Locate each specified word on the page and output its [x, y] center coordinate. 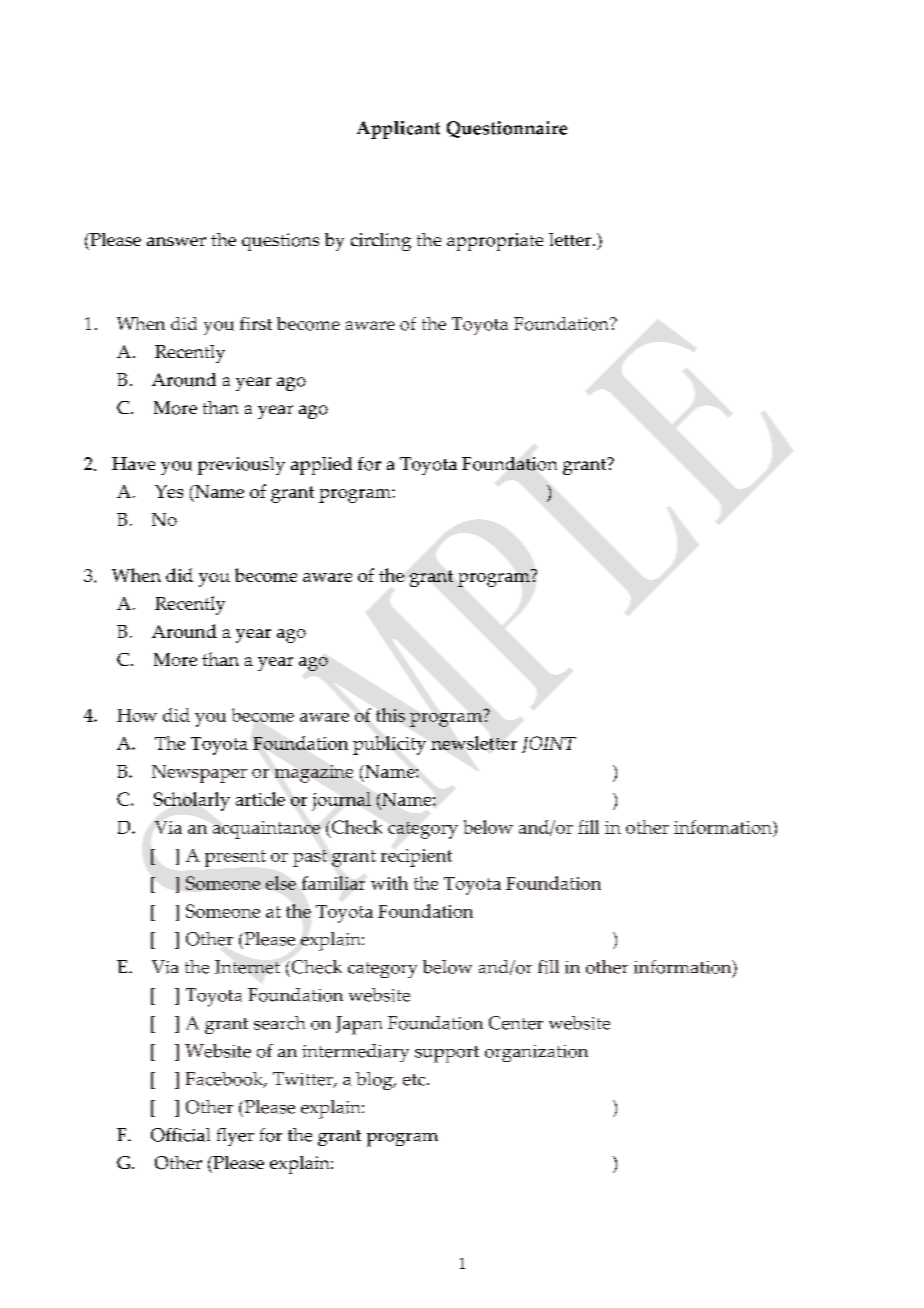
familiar [333, 883]
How [137, 715]
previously [241, 466]
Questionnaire [507, 129]
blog [375, 1081]
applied [321, 466]
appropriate [495, 242]
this [390, 715]
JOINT [549, 744]
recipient [416, 858]
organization [536, 1053]
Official [180, 1135]
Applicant [398, 130]
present [235, 858]
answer [176, 241]
